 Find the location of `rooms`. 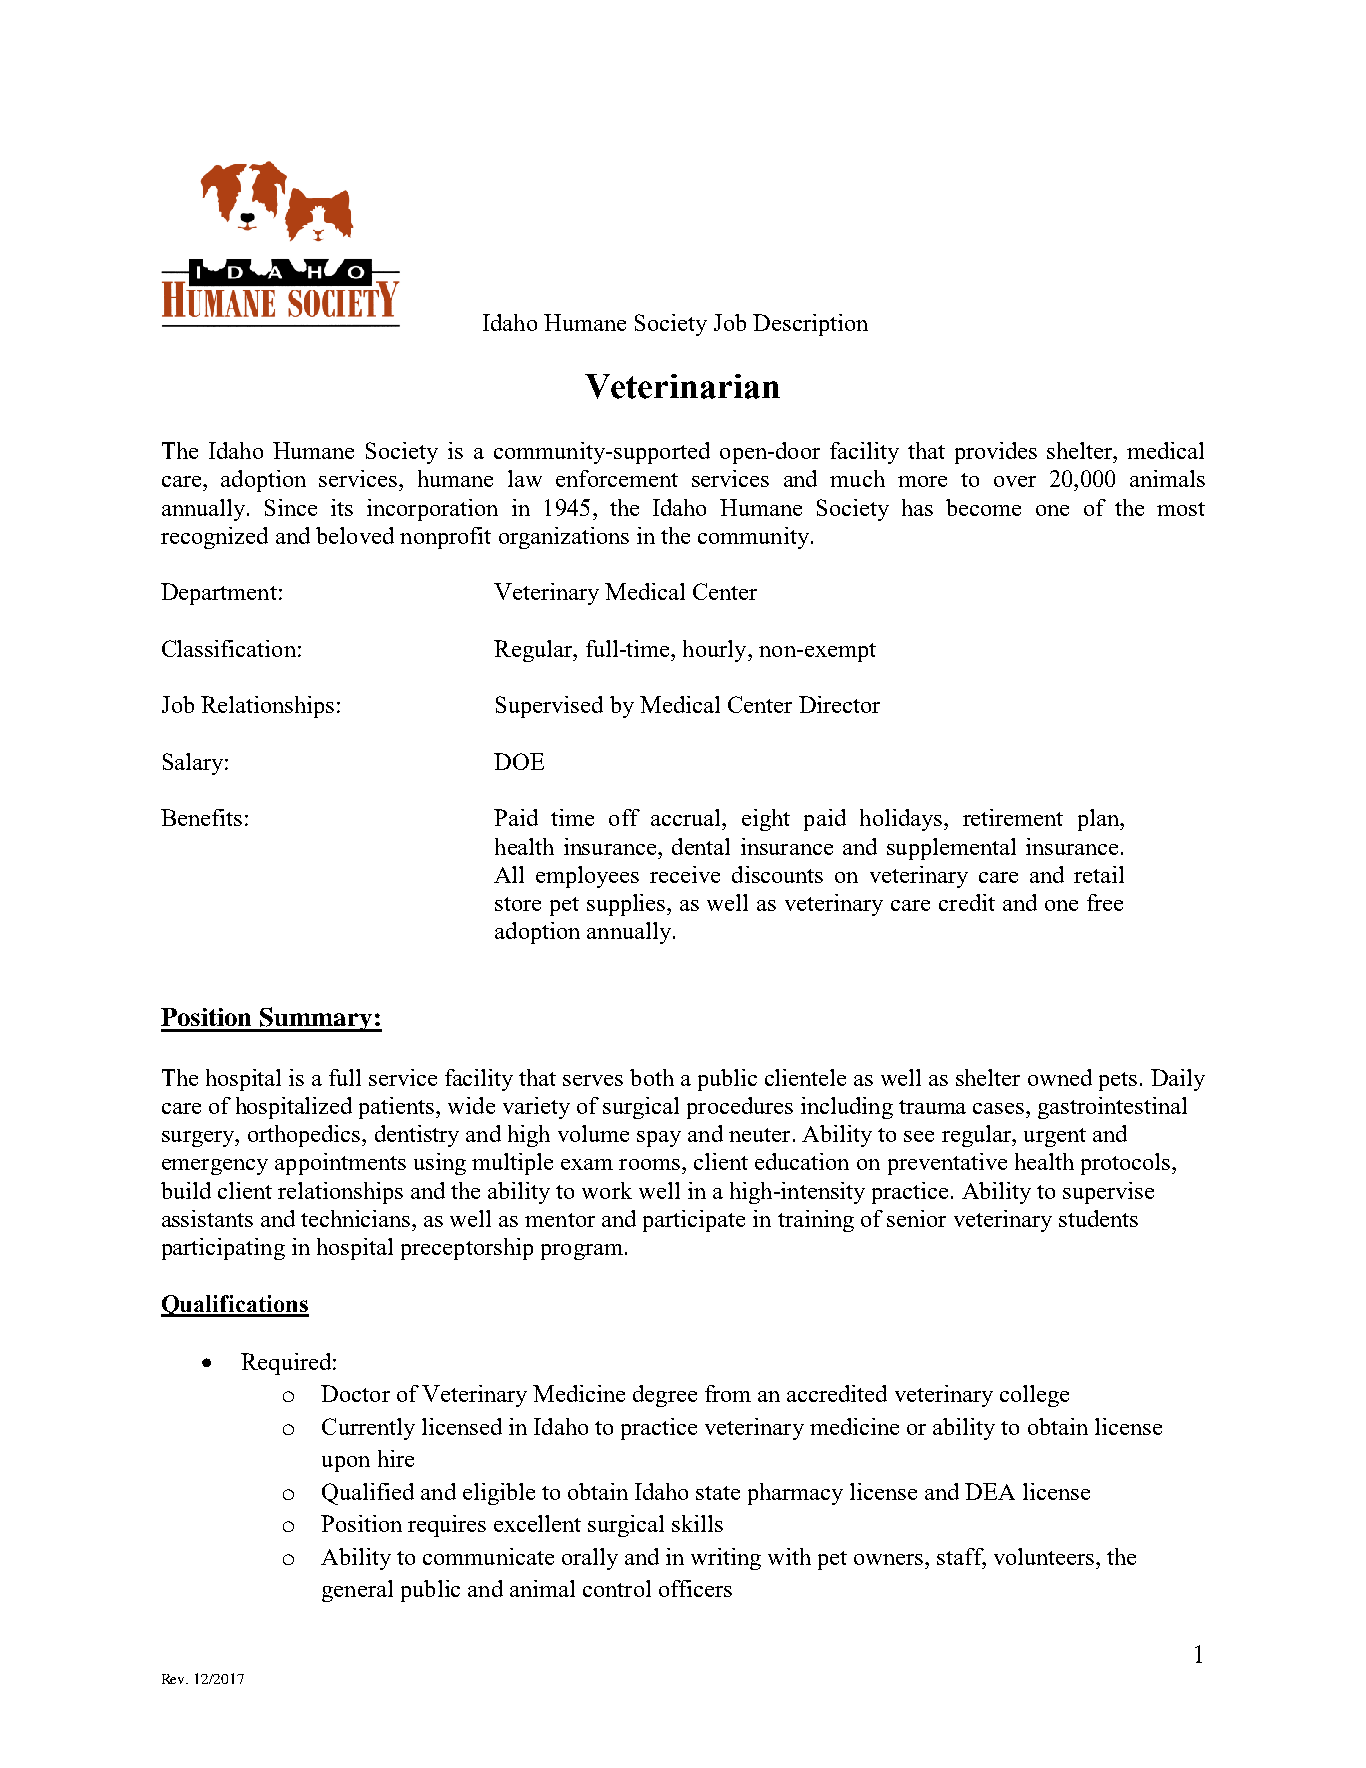

rooms is located at coordinates (649, 1164).
